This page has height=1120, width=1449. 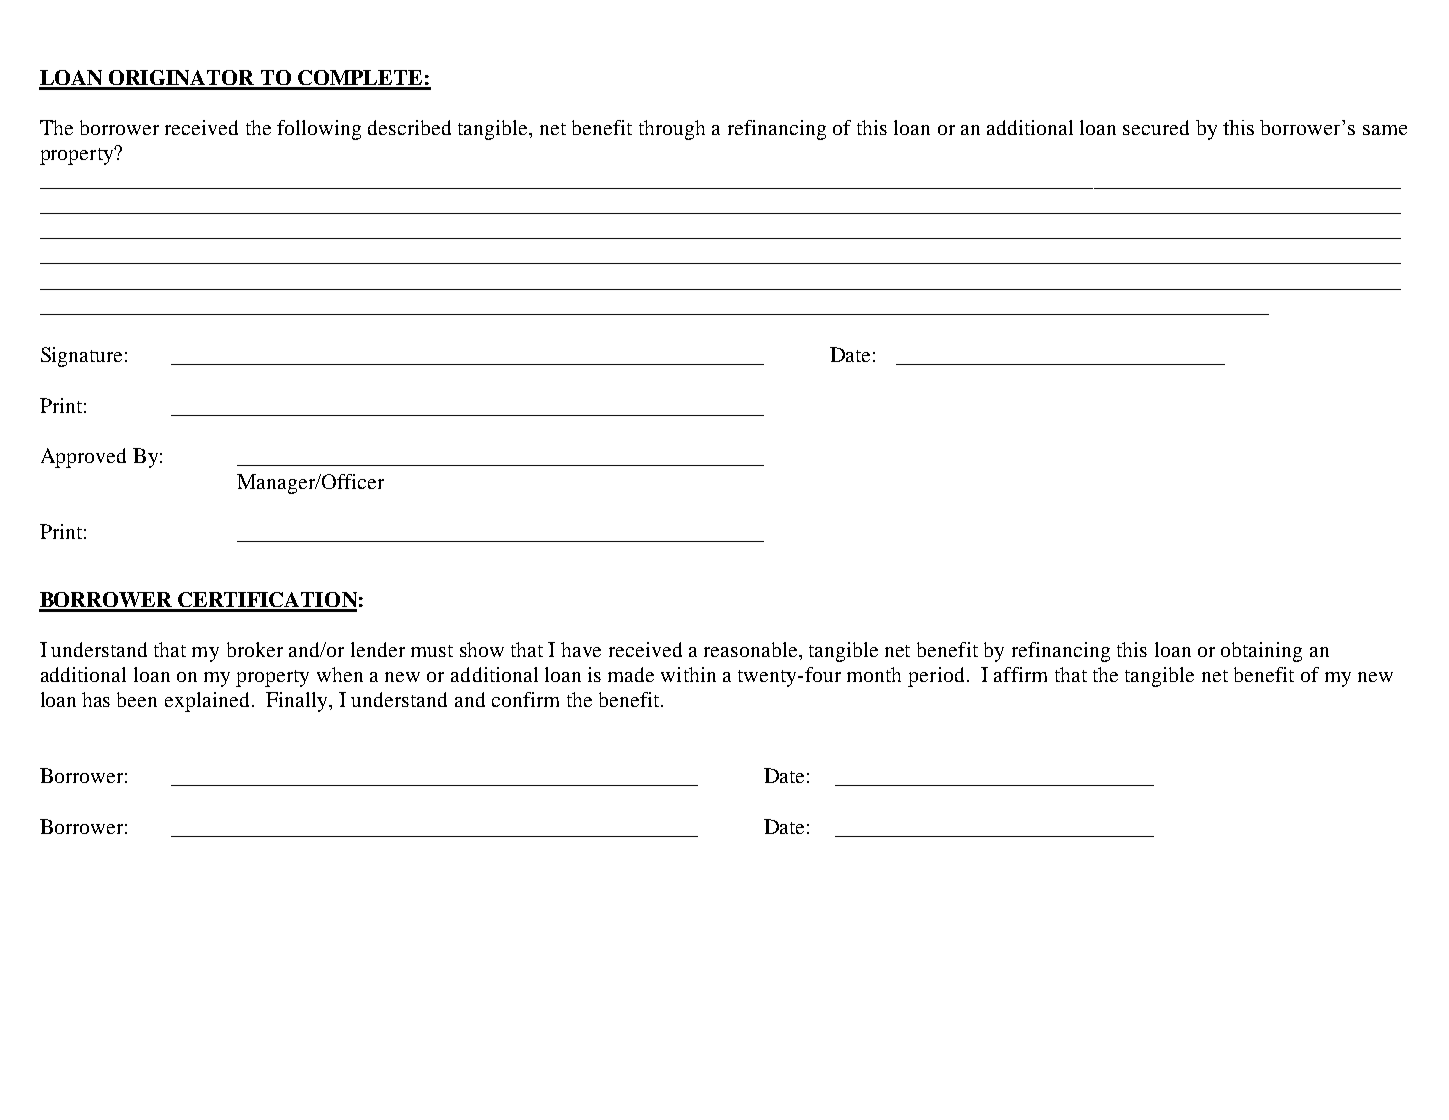 What do you see at coordinates (1156, 127) in the page?
I see `secured` at bounding box center [1156, 127].
